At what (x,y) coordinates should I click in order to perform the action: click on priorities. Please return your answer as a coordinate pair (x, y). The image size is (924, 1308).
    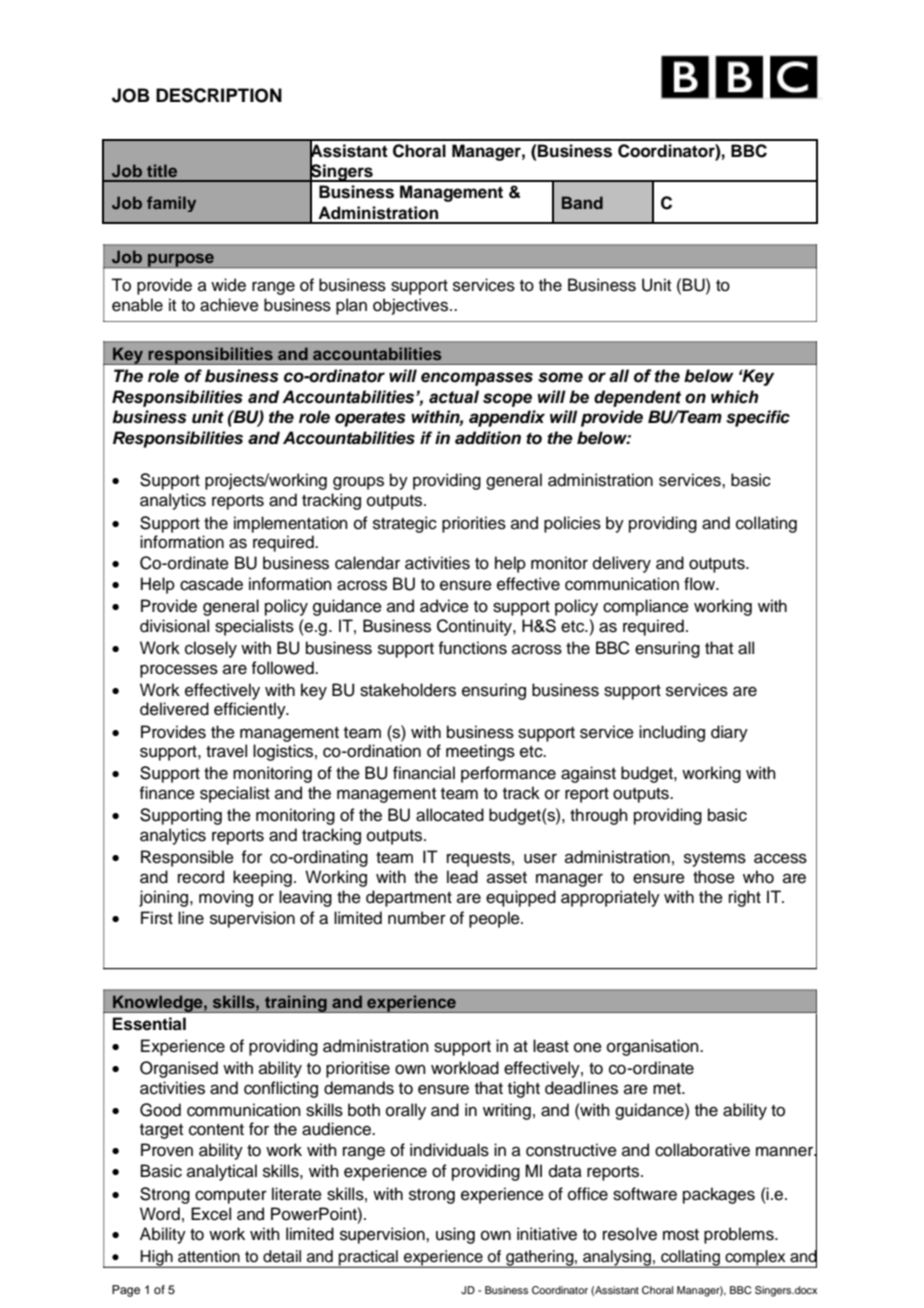
    Looking at the image, I should click on (474, 524).
